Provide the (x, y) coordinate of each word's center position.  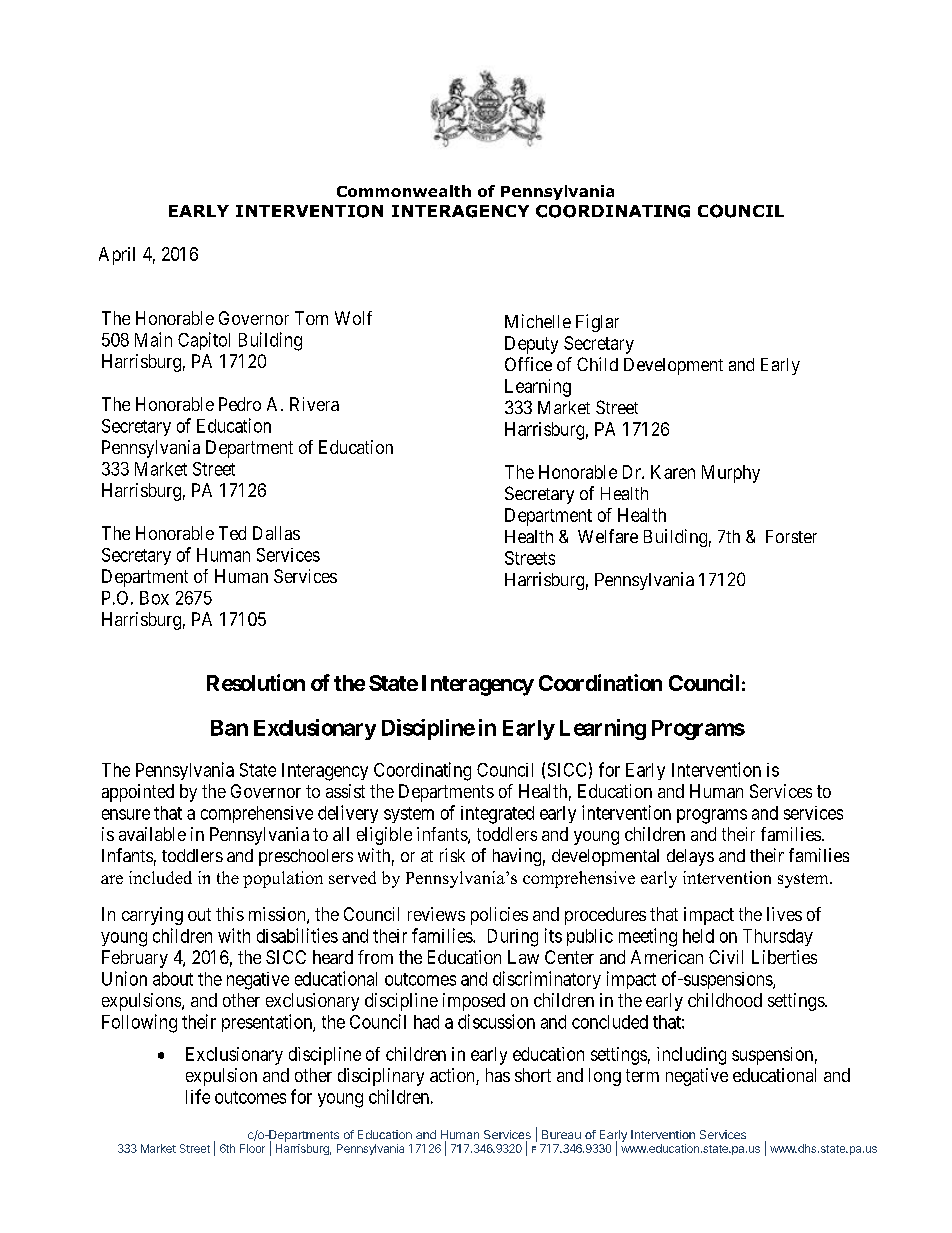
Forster (791, 536)
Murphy (731, 474)
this (230, 914)
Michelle (538, 321)
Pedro (240, 404)
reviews (436, 914)
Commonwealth (404, 191)
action (453, 1076)
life (198, 1096)
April (117, 256)
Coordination (600, 682)
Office (528, 364)
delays (690, 857)
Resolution (256, 682)
